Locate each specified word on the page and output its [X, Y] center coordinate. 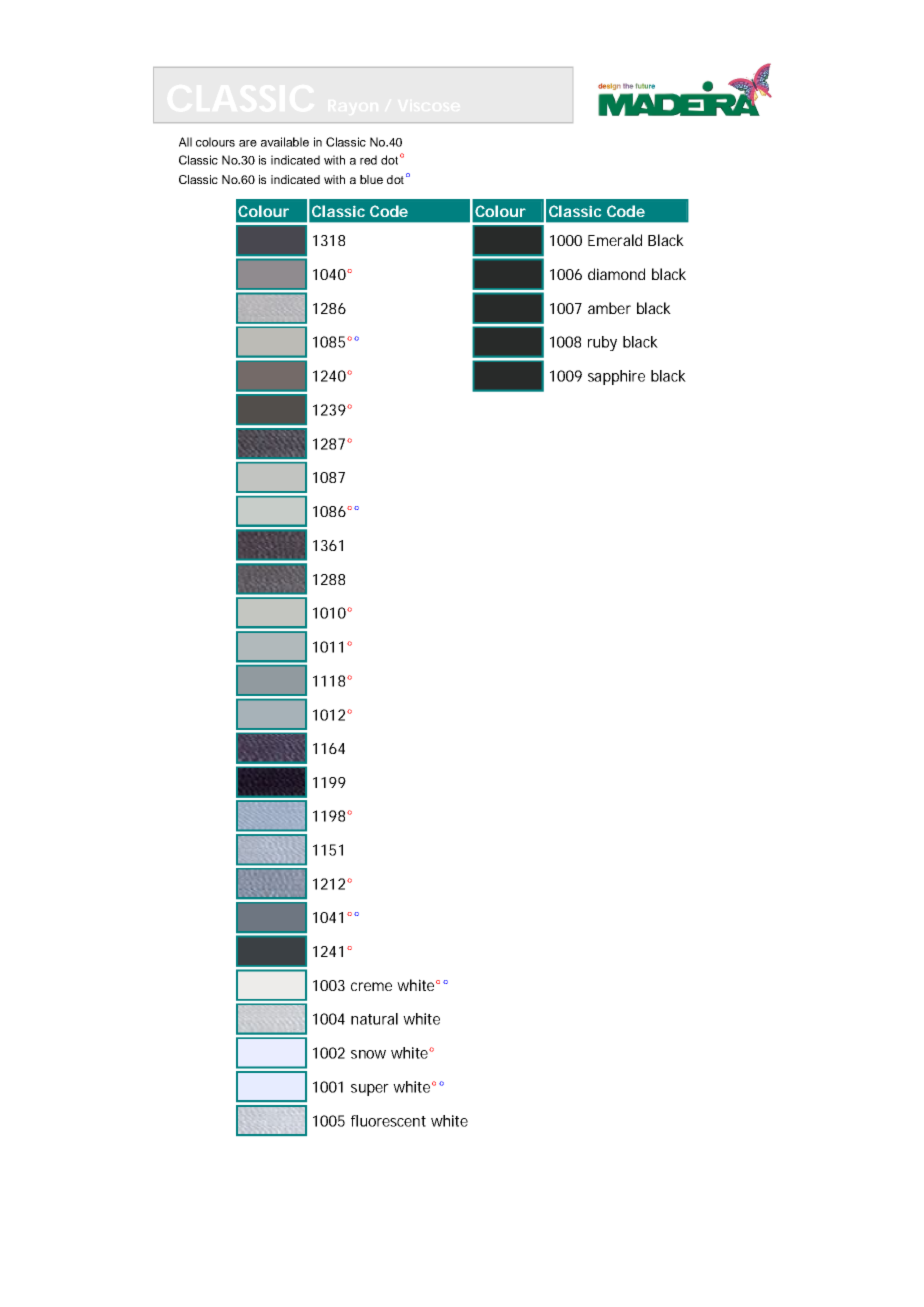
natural [374, 1019]
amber [609, 308]
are [248, 143]
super [370, 1090]
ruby [602, 343]
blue [371, 179]
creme [371, 986]
